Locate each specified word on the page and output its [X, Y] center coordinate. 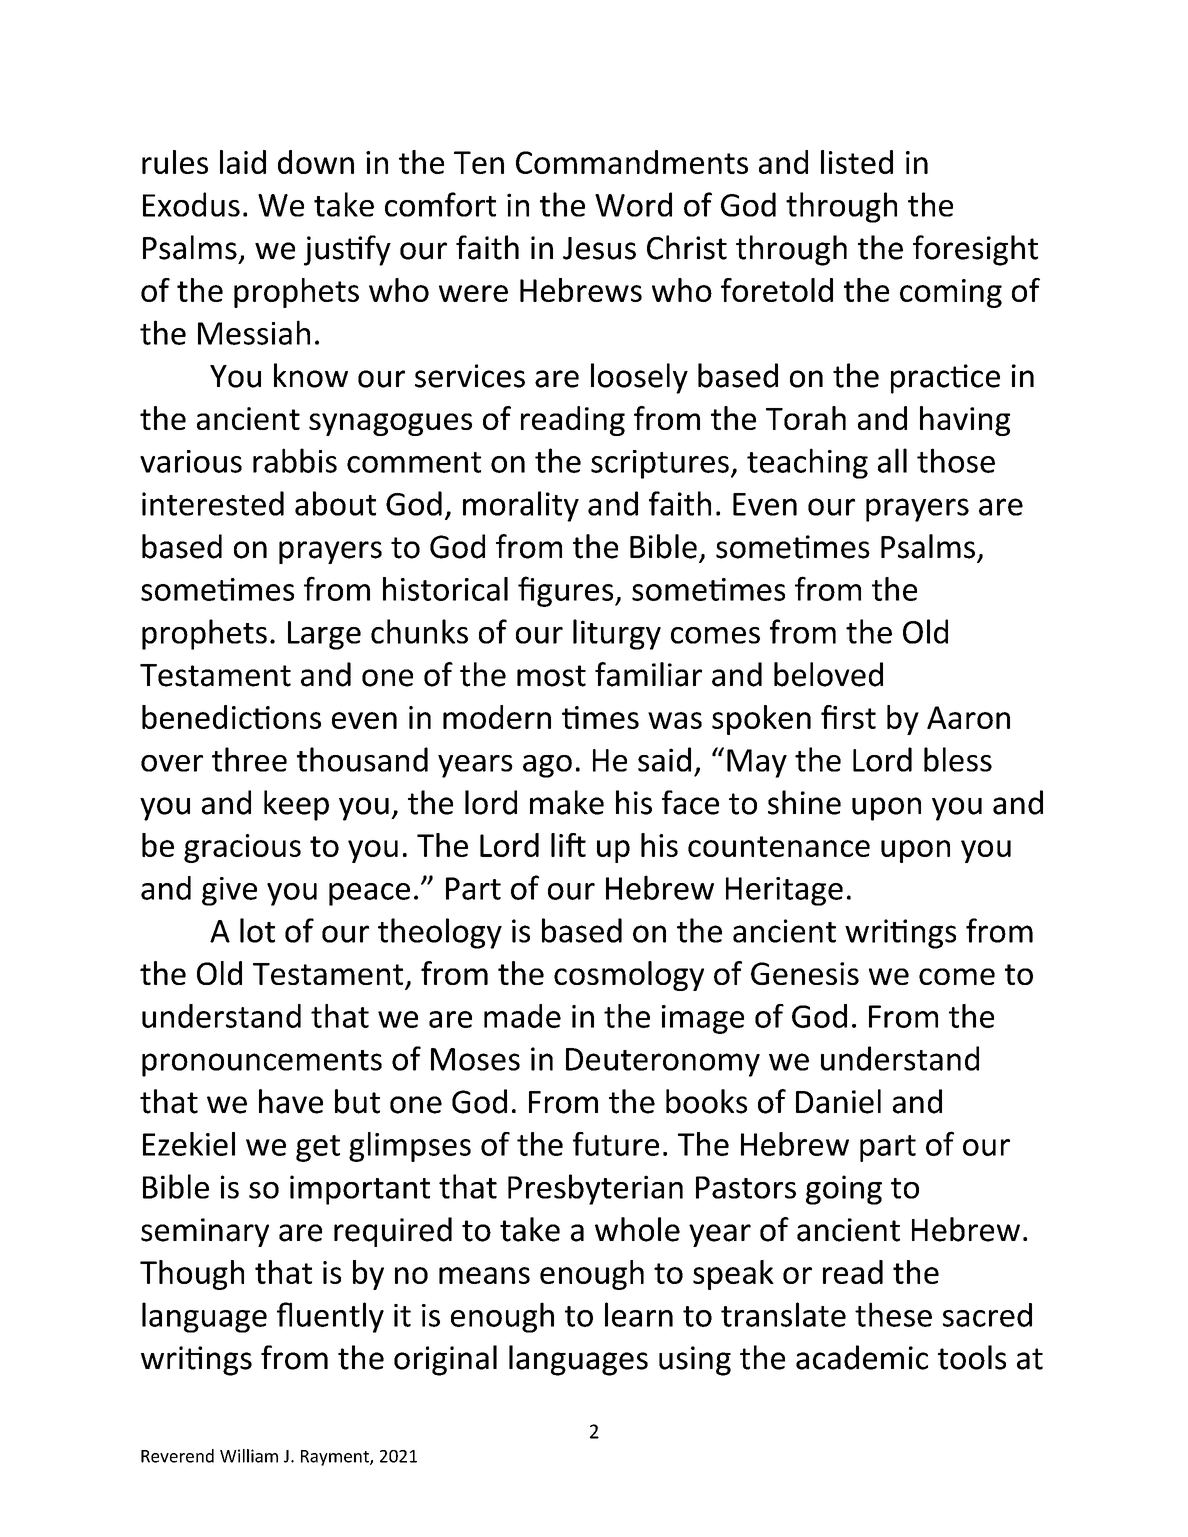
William [249, 1456]
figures [567, 591]
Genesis [805, 973]
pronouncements [262, 1063]
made [522, 1016]
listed [857, 162]
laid [243, 162]
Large [324, 635]
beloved [828, 674]
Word [633, 204]
